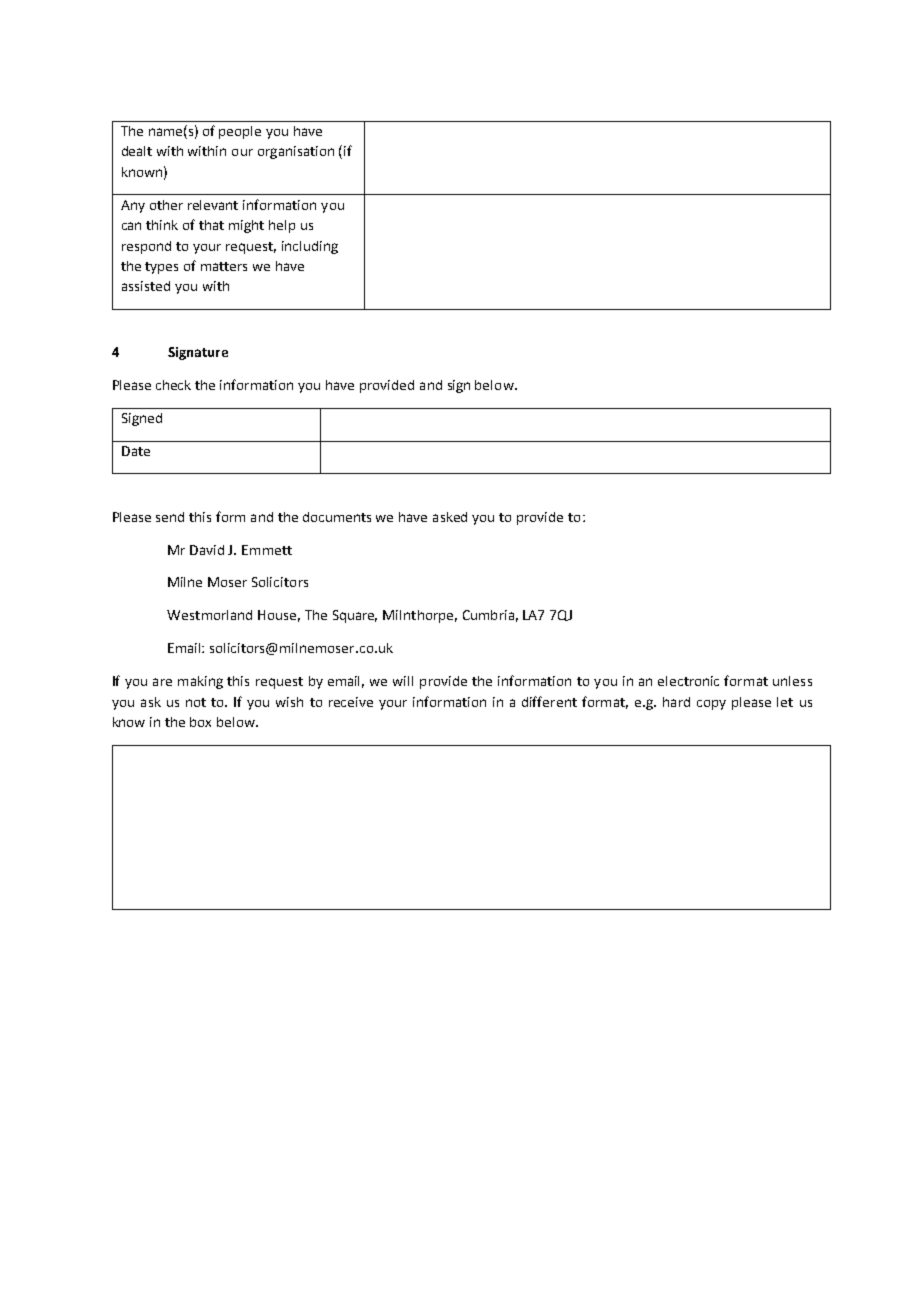 Image resolution: width=924 pixels, height=1308 pixels. Describe the element at coordinates (136, 451) in the image. I see `Date` at that location.
